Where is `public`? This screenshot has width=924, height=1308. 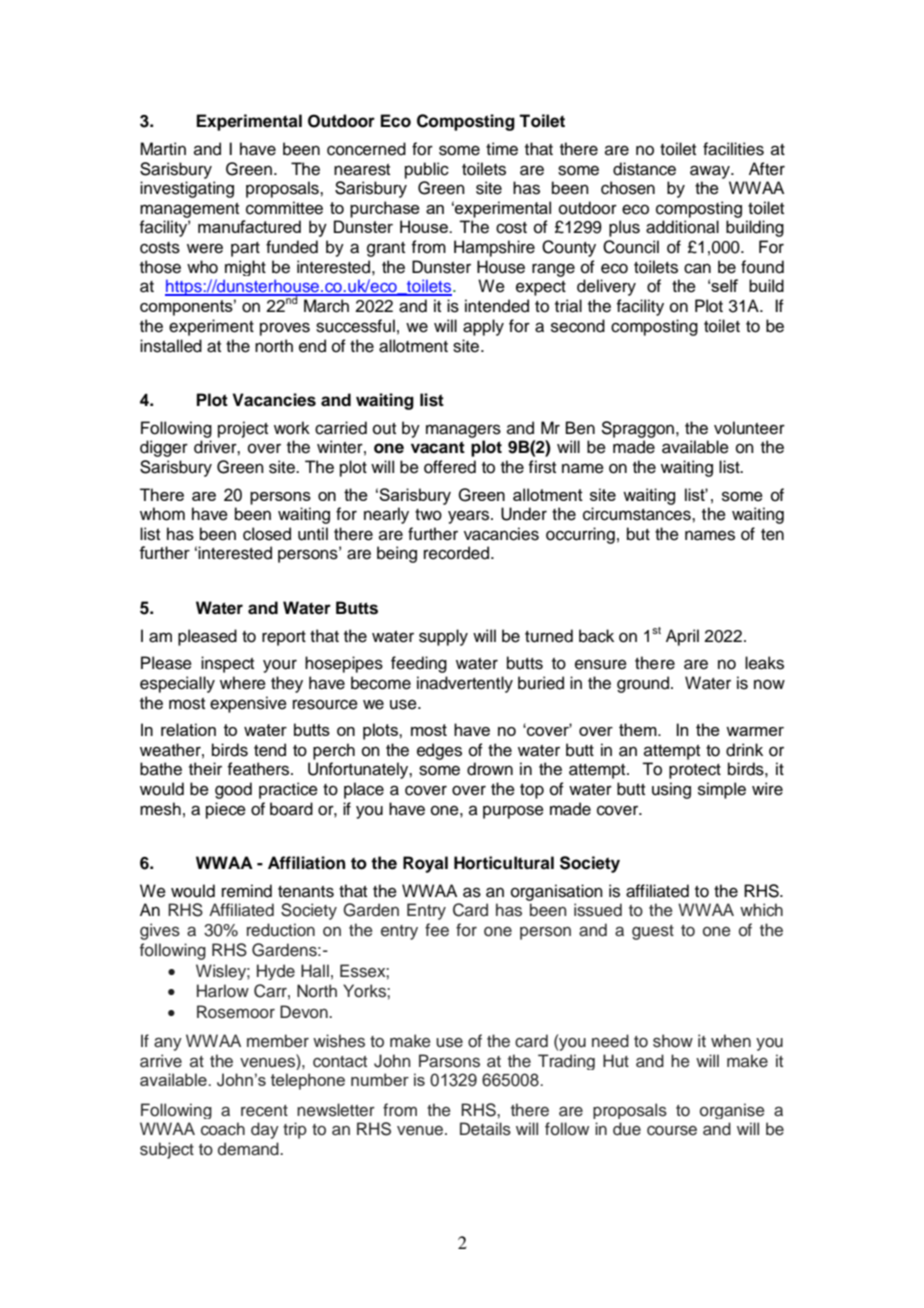
public is located at coordinates (427, 170).
